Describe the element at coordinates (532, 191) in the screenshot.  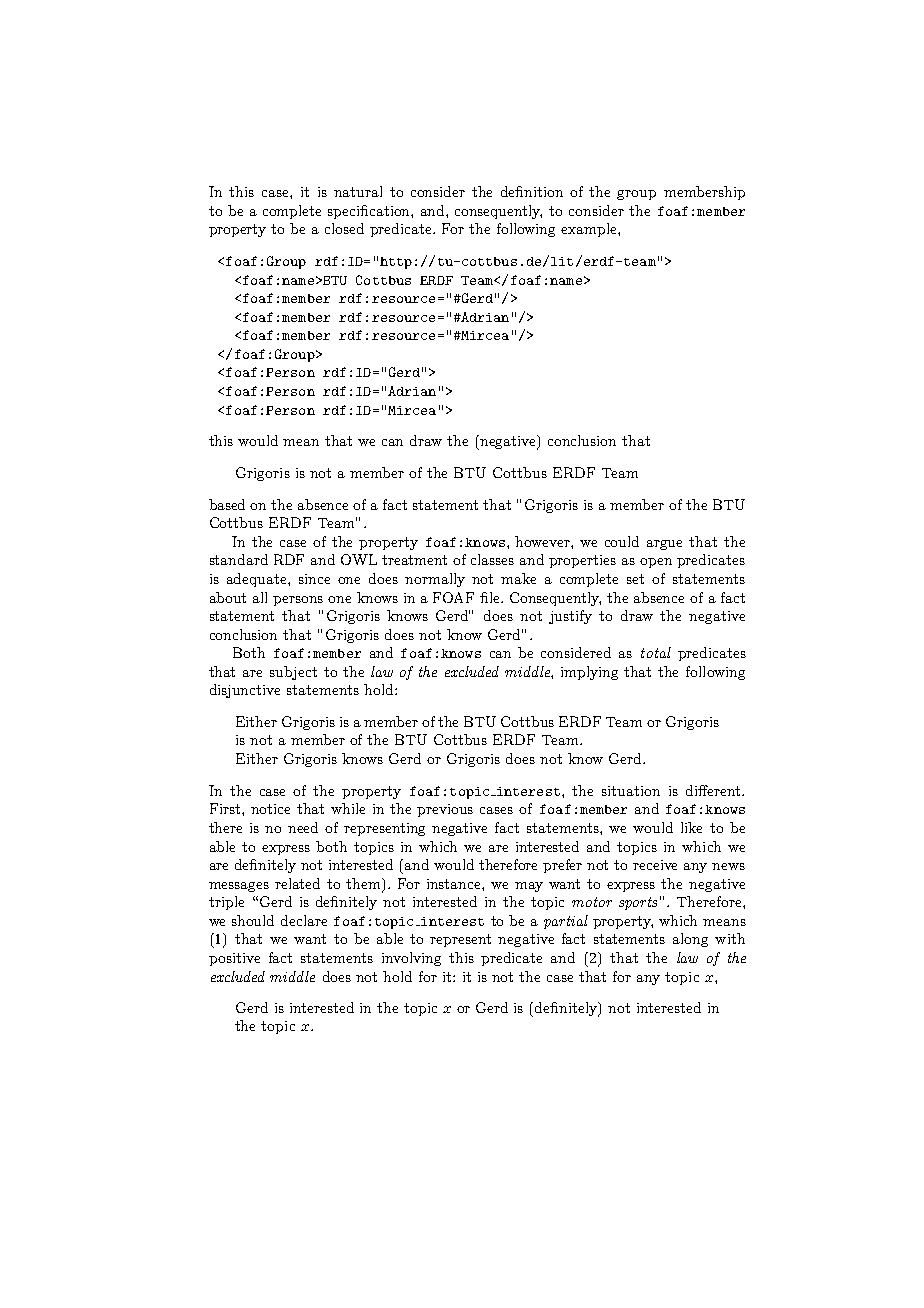
I see `definition` at that location.
